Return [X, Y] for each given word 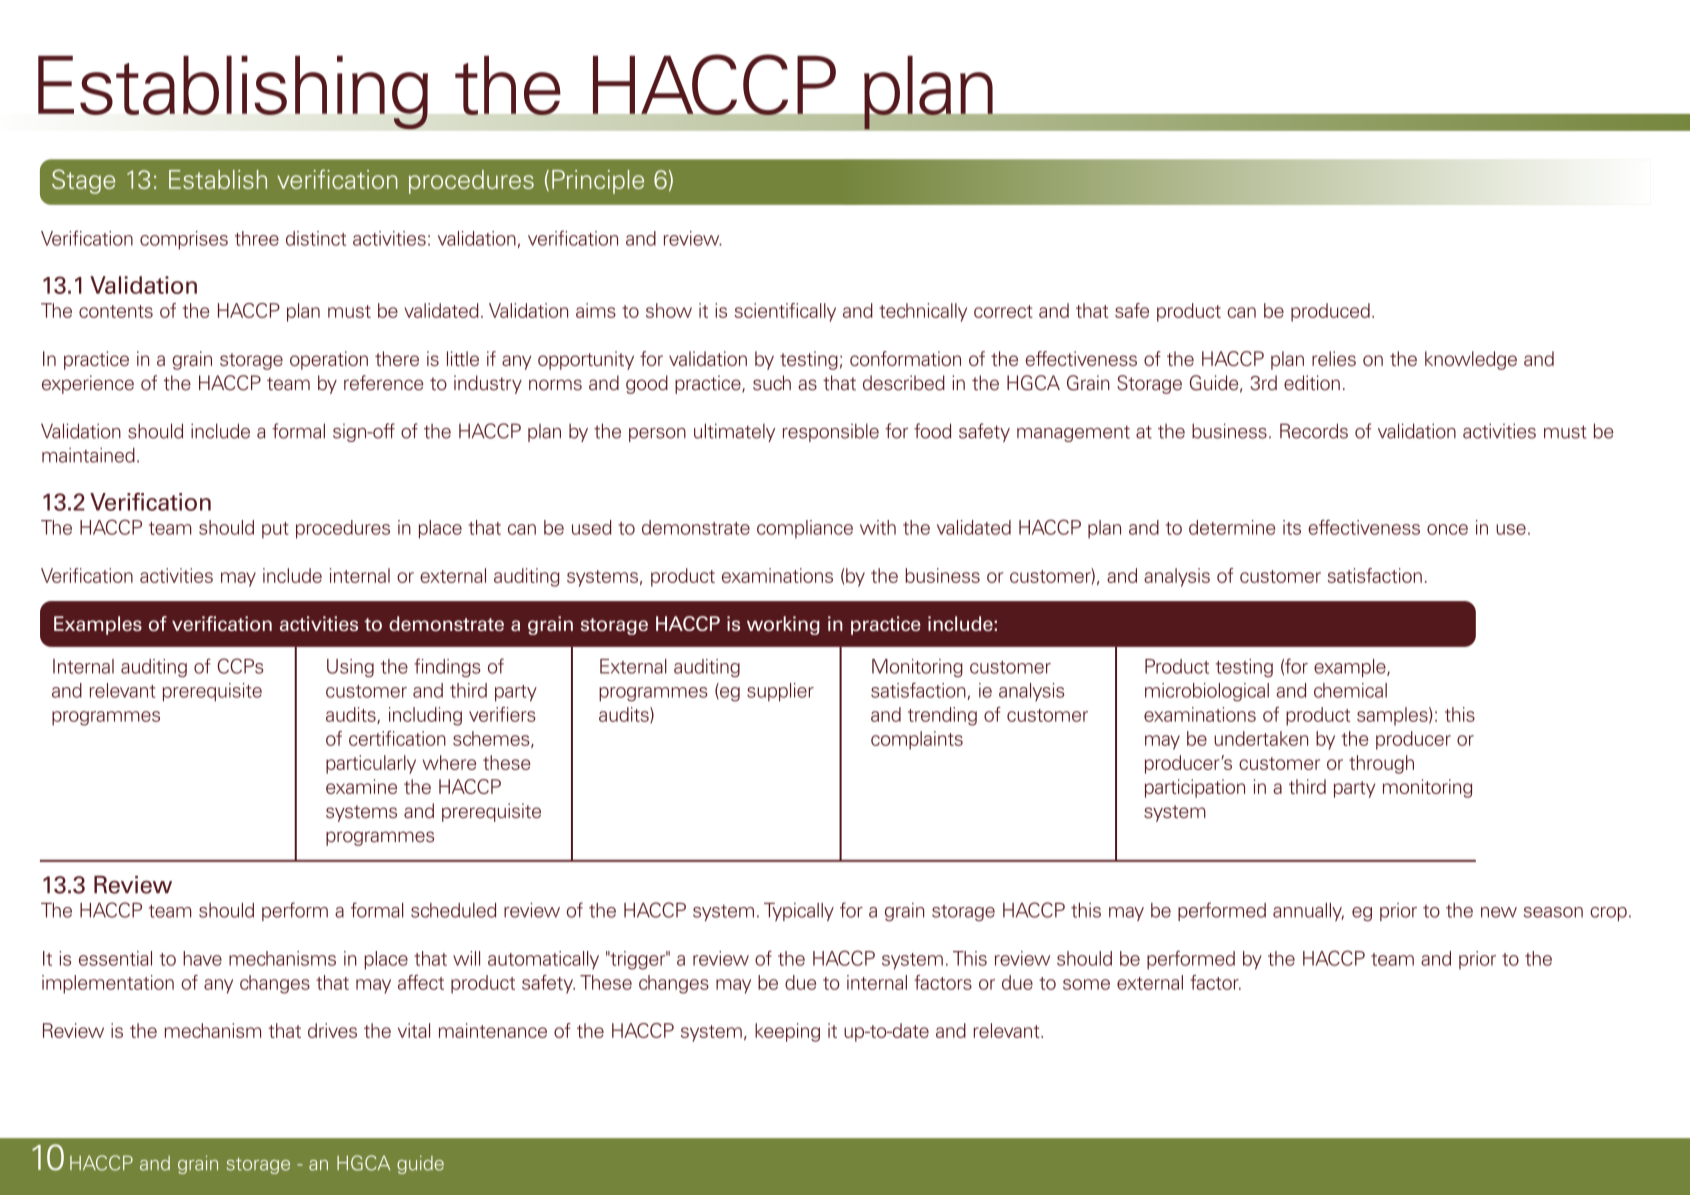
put [275, 530]
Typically [799, 912]
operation [329, 360]
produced [1330, 312]
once [1447, 529]
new [1499, 912]
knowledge [1471, 360]
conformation [905, 358]
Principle [598, 182]
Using [350, 668]
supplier [780, 692]
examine [361, 786]
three [257, 238]
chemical [1350, 690]
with [878, 527]
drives [332, 1030]
